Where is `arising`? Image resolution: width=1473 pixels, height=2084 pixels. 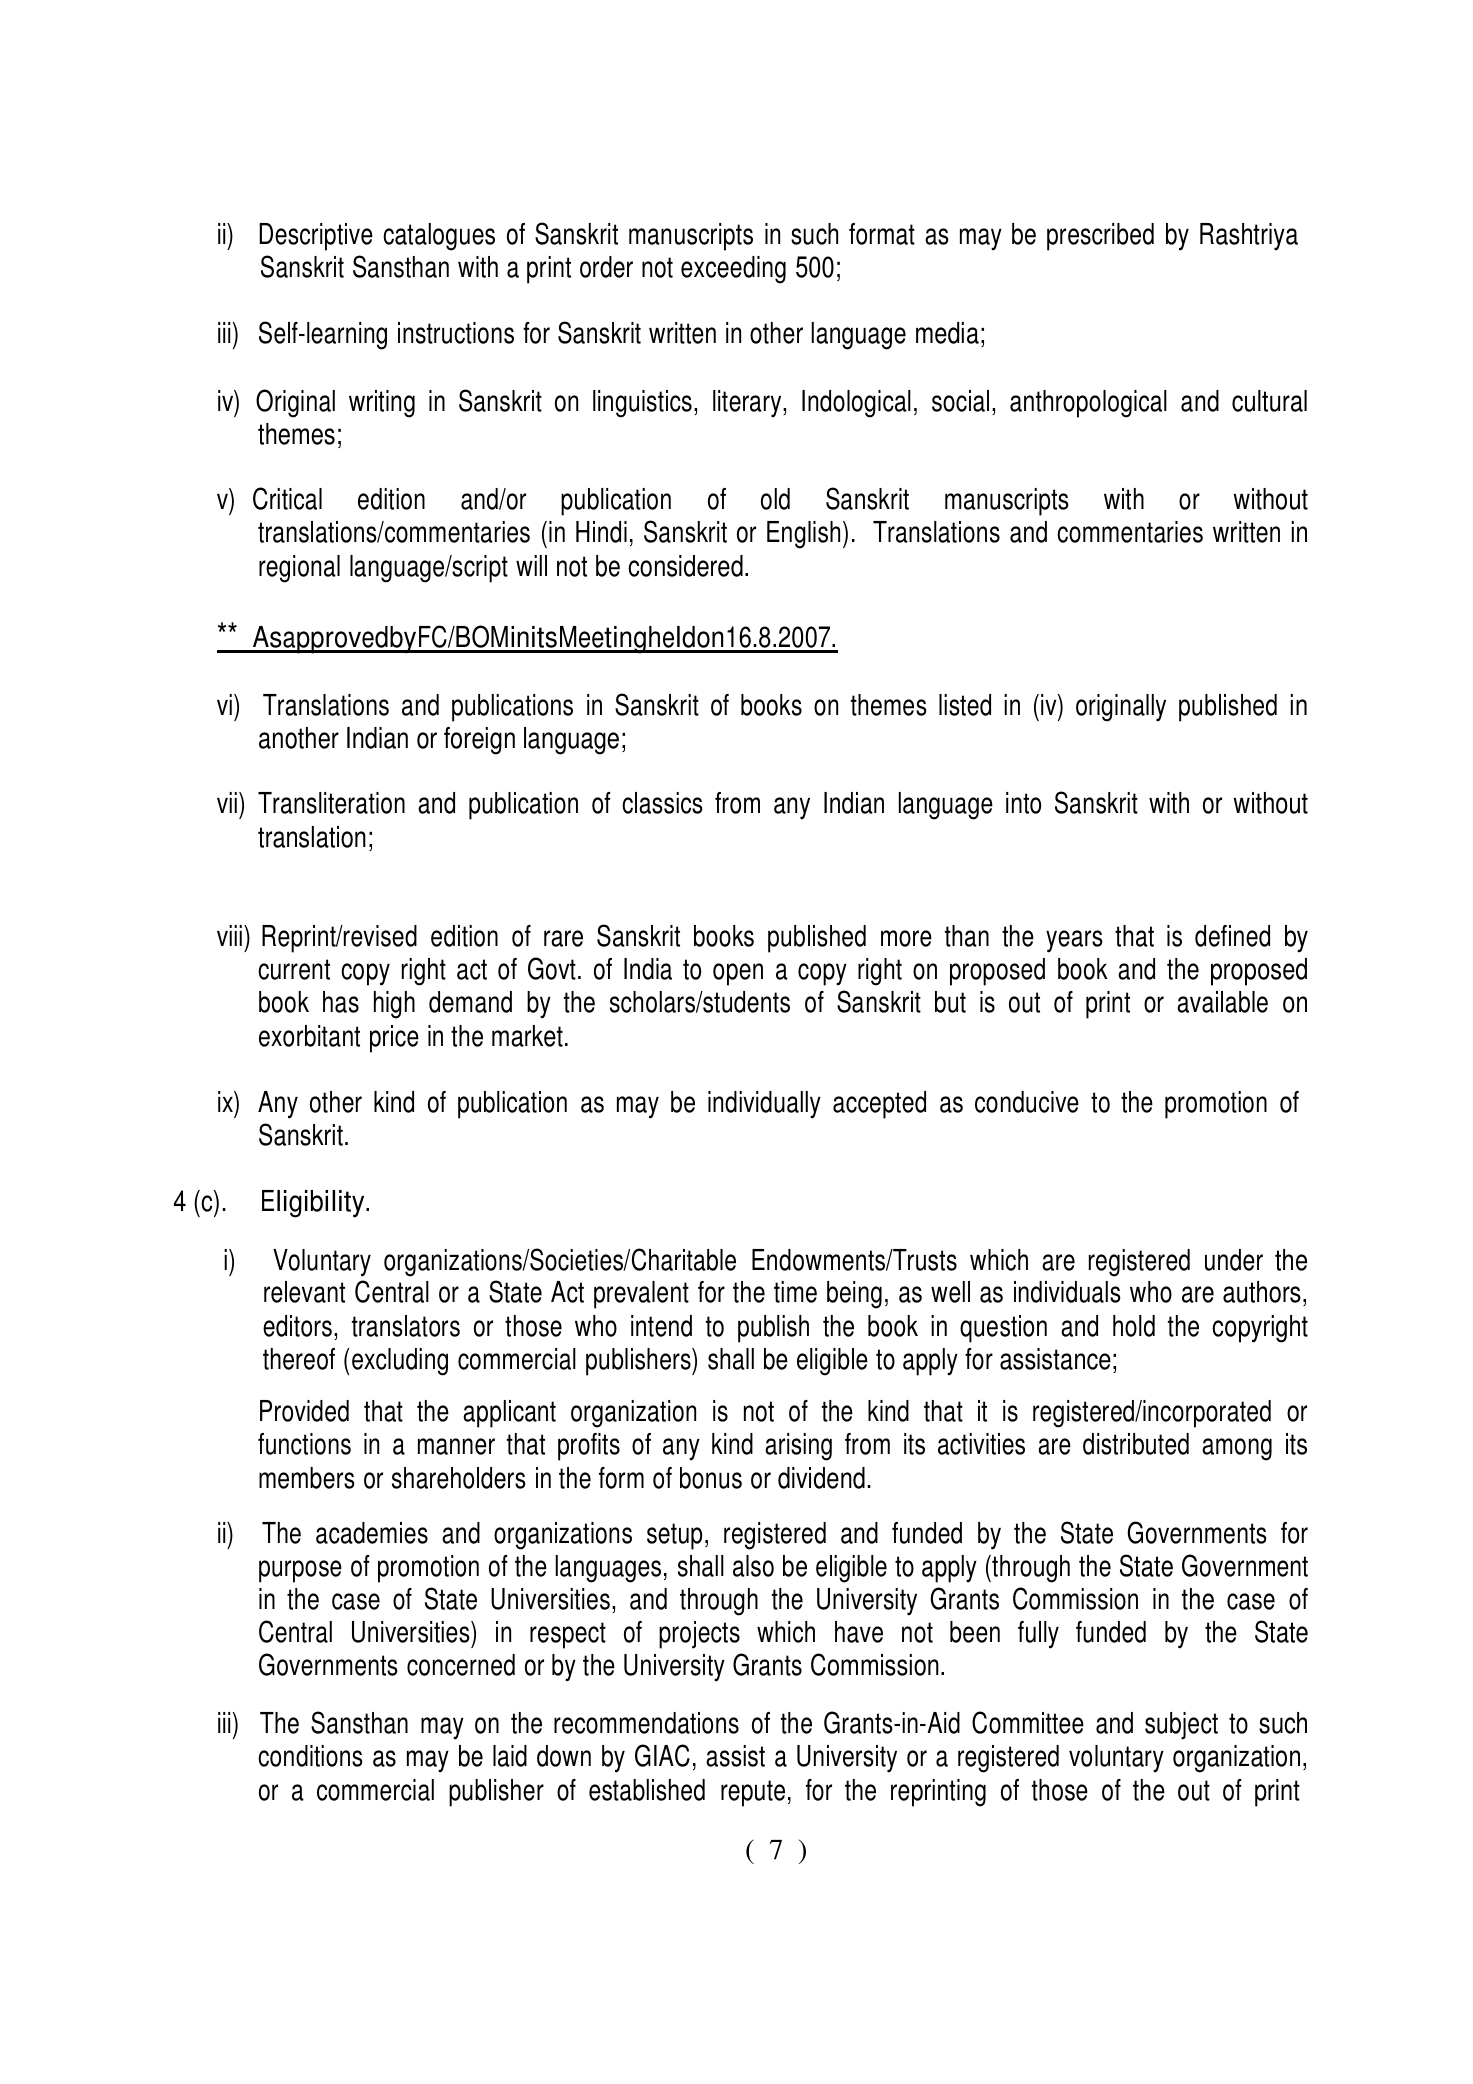
arising is located at coordinates (798, 1447).
